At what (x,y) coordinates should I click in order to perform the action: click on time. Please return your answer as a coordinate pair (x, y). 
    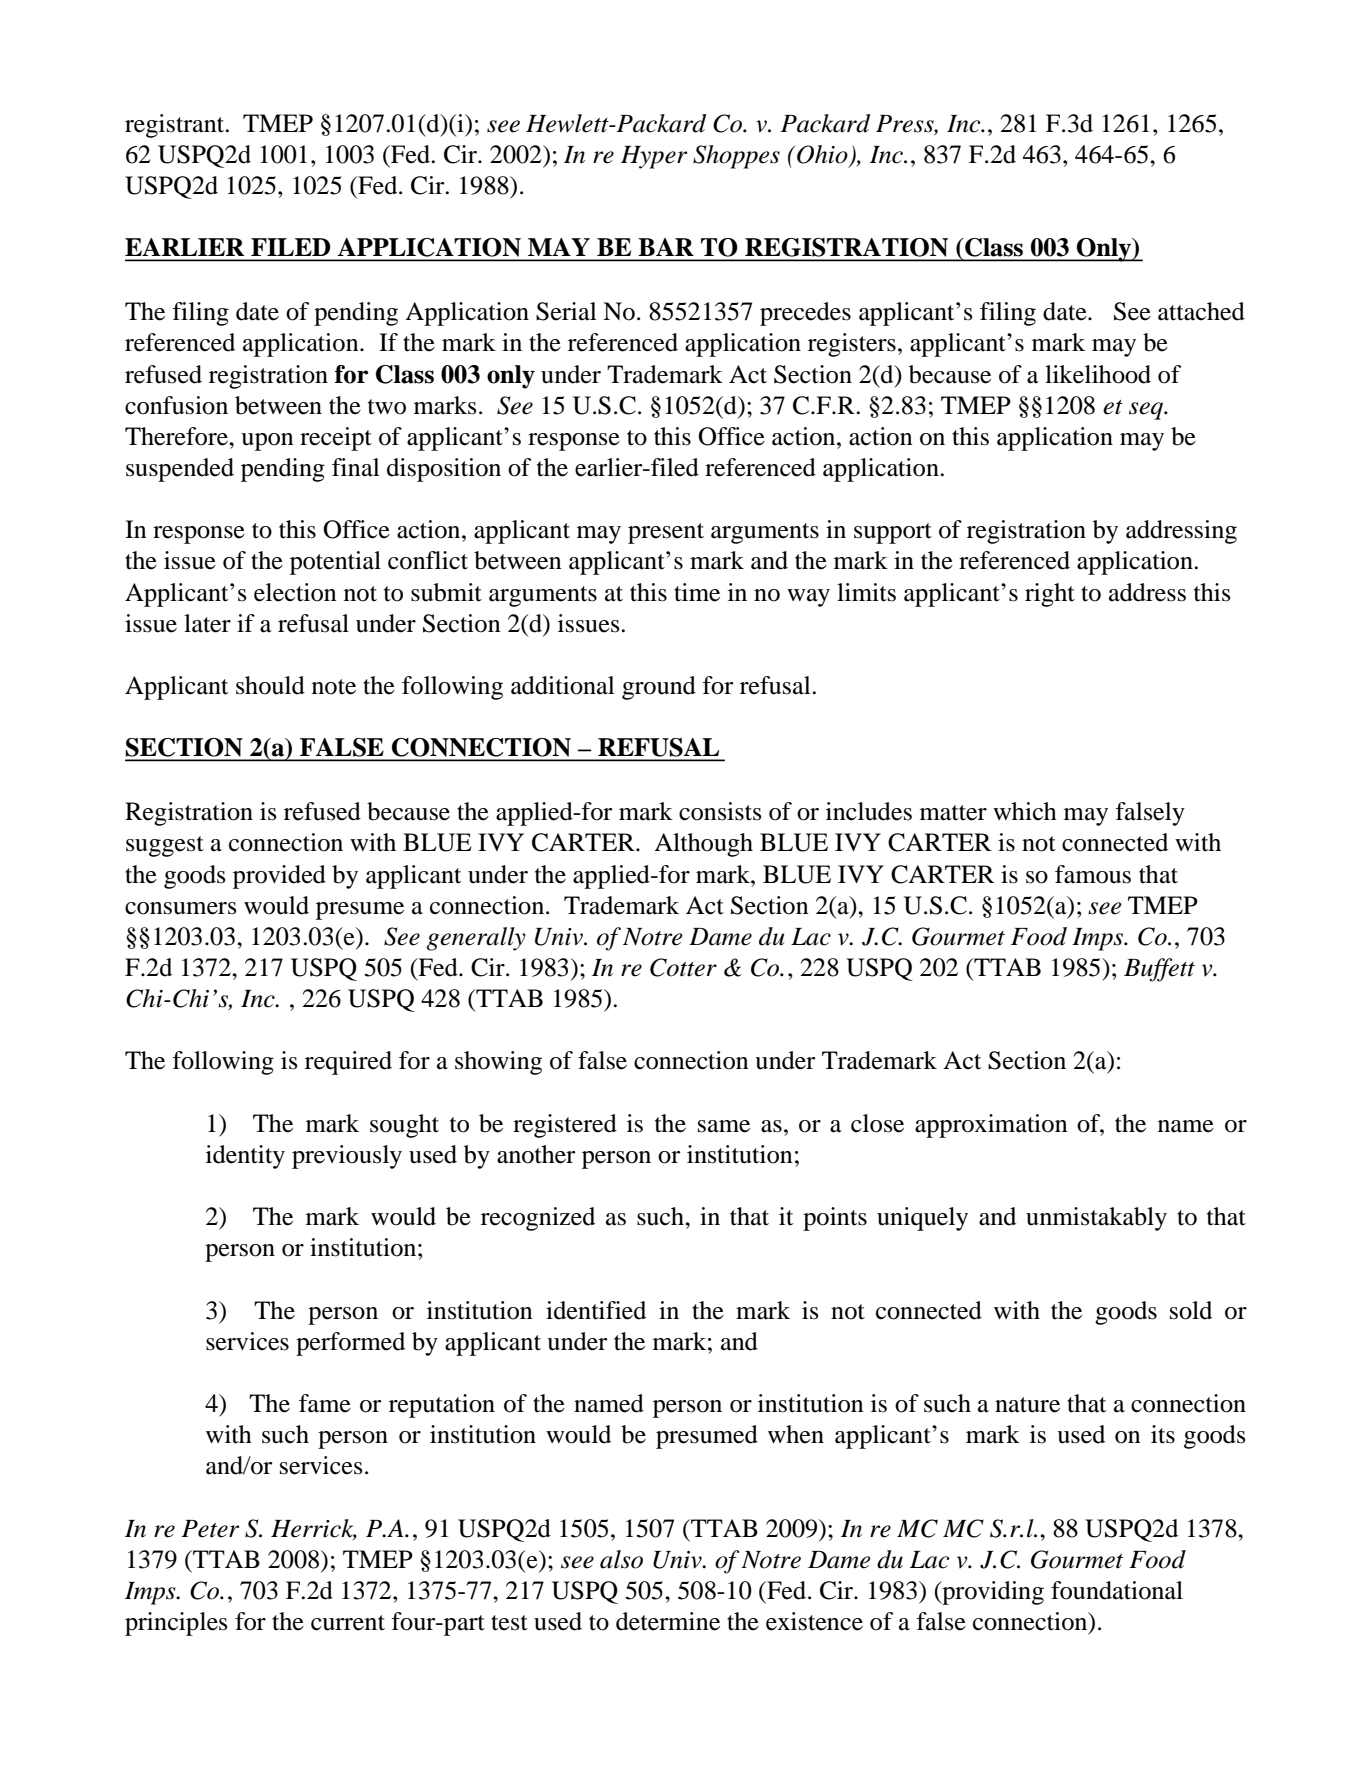
    Looking at the image, I should click on (697, 592).
